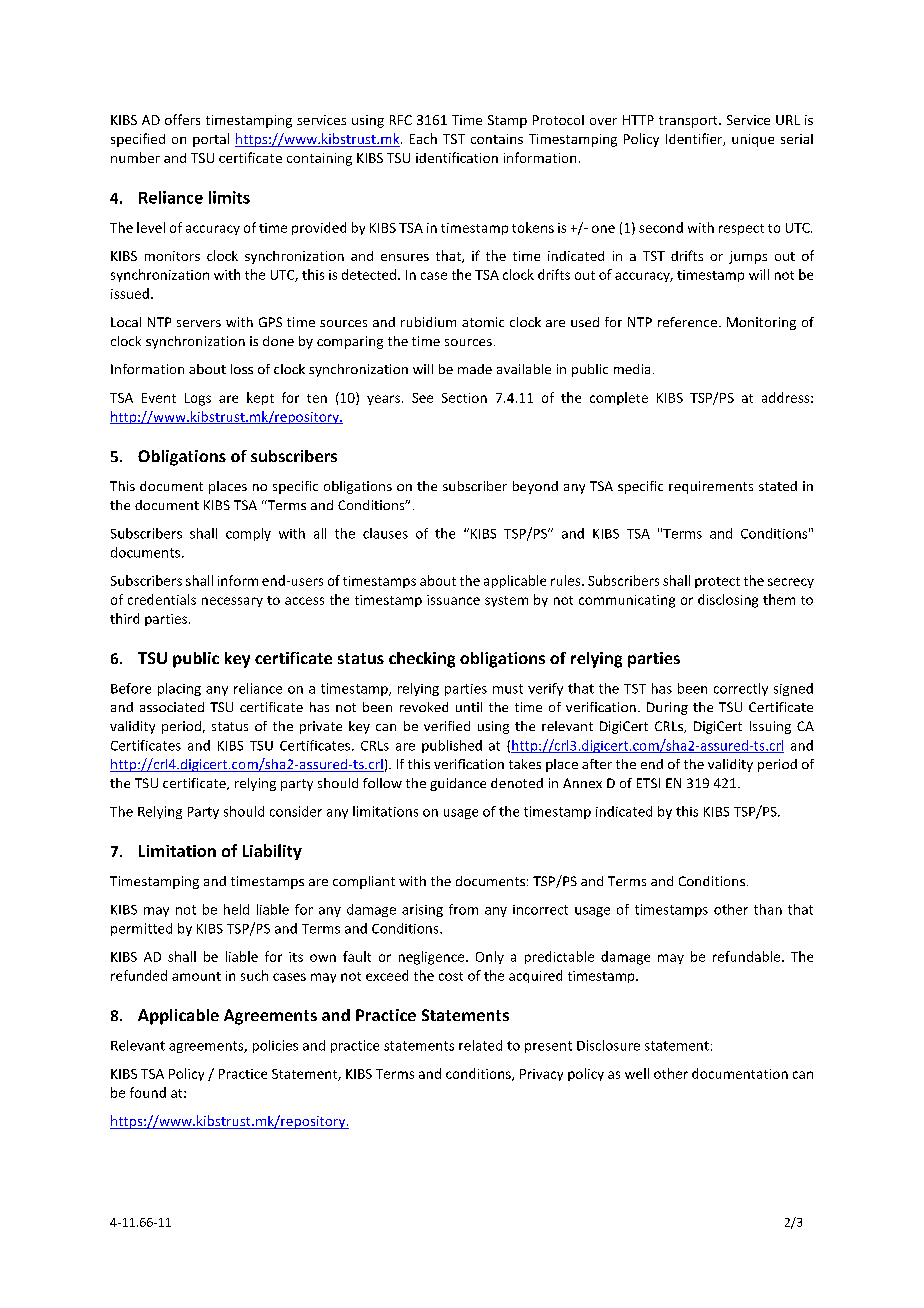  What do you see at coordinates (148, 1092) in the screenshot?
I see `found` at bounding box center [148, 1092].
